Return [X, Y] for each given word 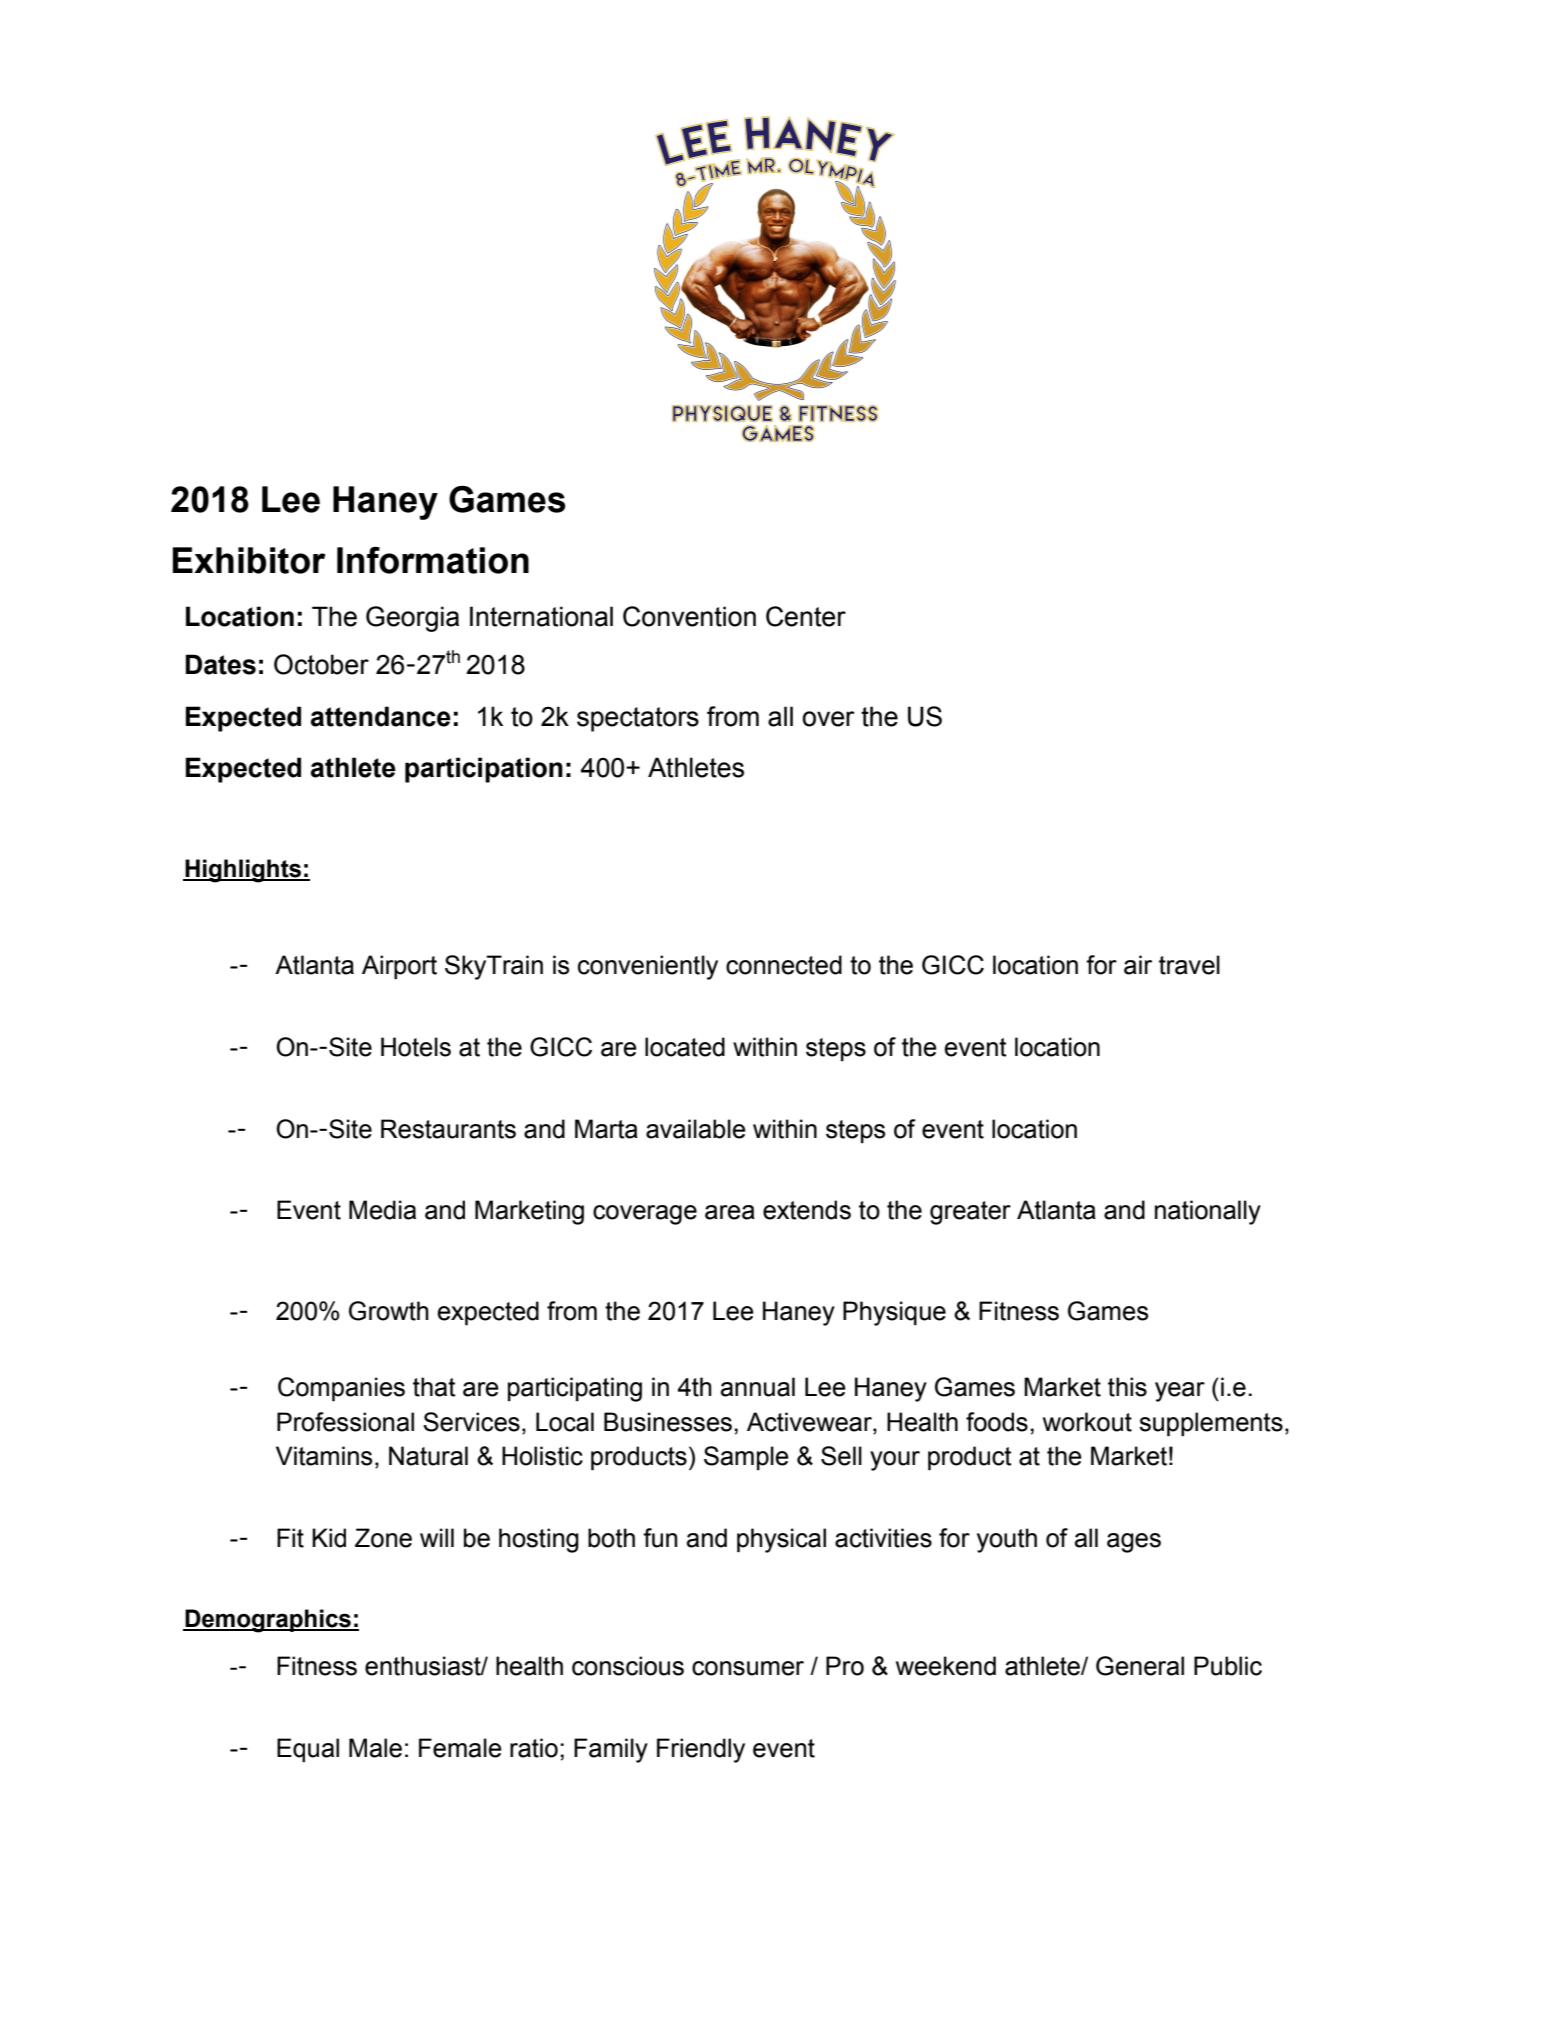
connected [784, 965]
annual [758, 1387]
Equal [308, 1750]
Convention [689, 616]
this [1127, 1387]
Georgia [412, 619]
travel [1189, 965]
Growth [389, 1311]
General [1140, 1666]
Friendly [701, 1750]
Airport [399, 967]
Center [806, 616]
